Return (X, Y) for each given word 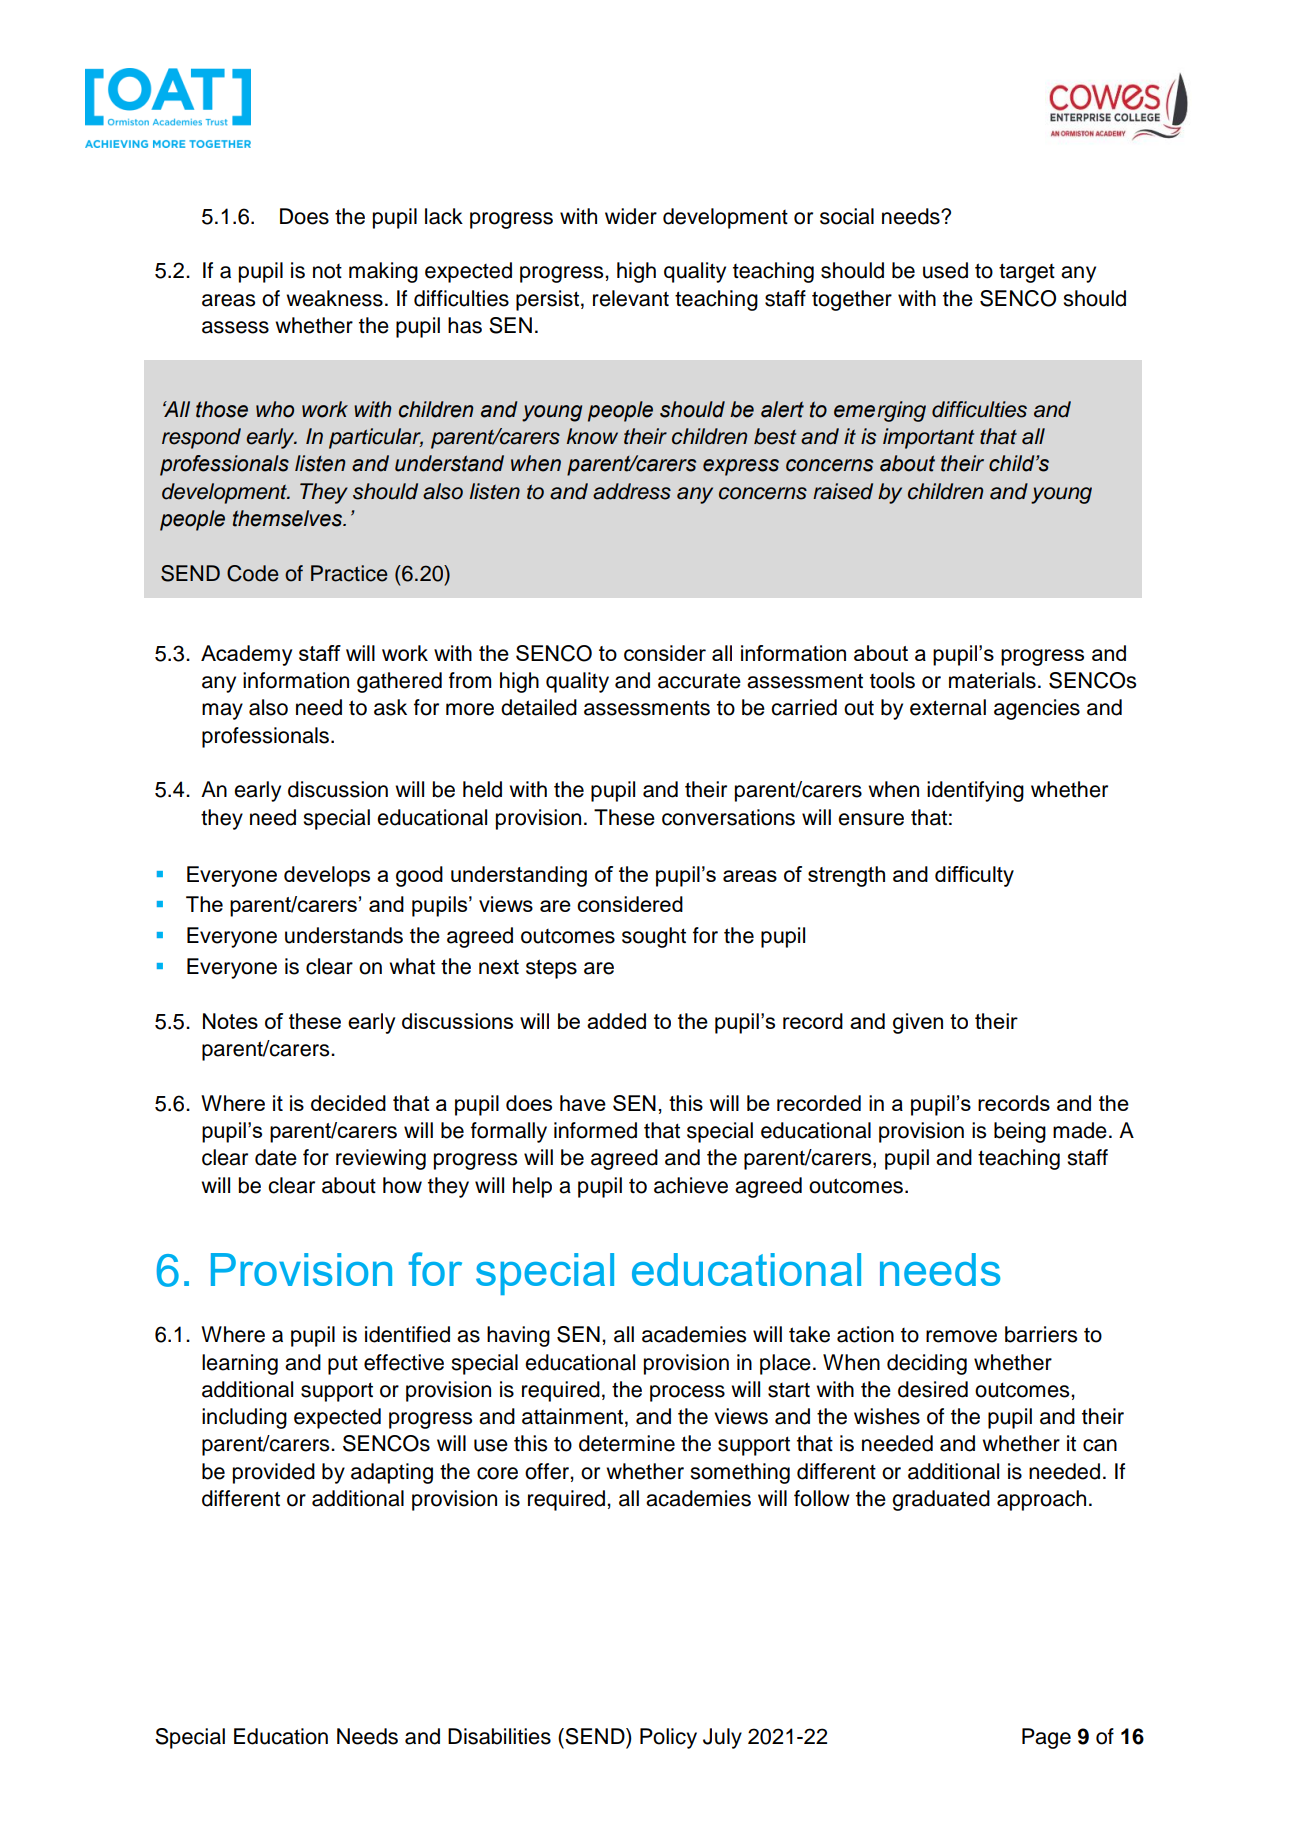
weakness (334, 298)
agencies (1037, 709)
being (1020, 1132)
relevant (631, 298)
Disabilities (499, 1736)
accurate (699, 681)
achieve (691, 1185)
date (276, 1157)
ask (390, 707)
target (1027, 273)
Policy (668, 1738)
